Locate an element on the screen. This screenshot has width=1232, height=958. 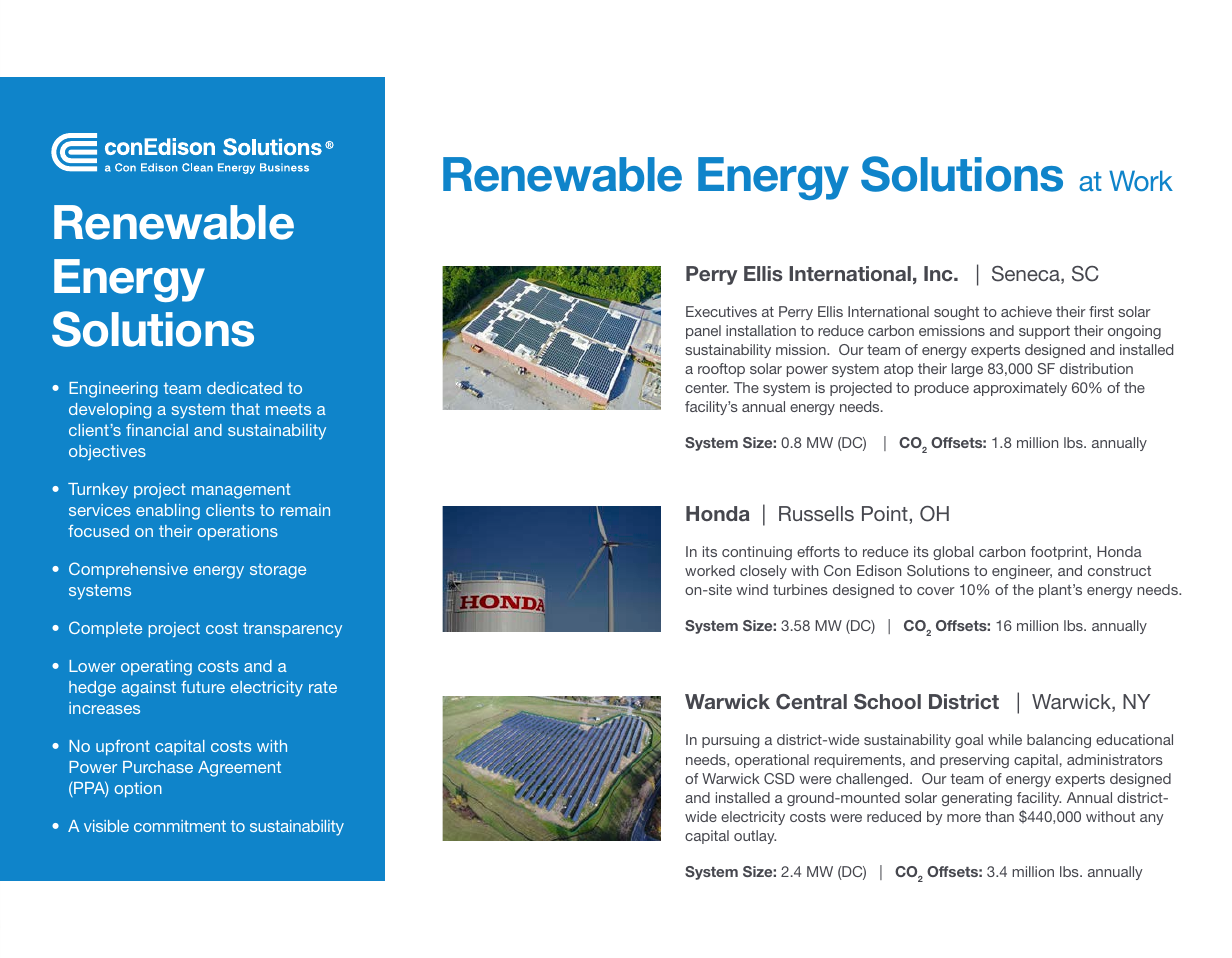
Seneca is located at coordinates (1027, 275).
